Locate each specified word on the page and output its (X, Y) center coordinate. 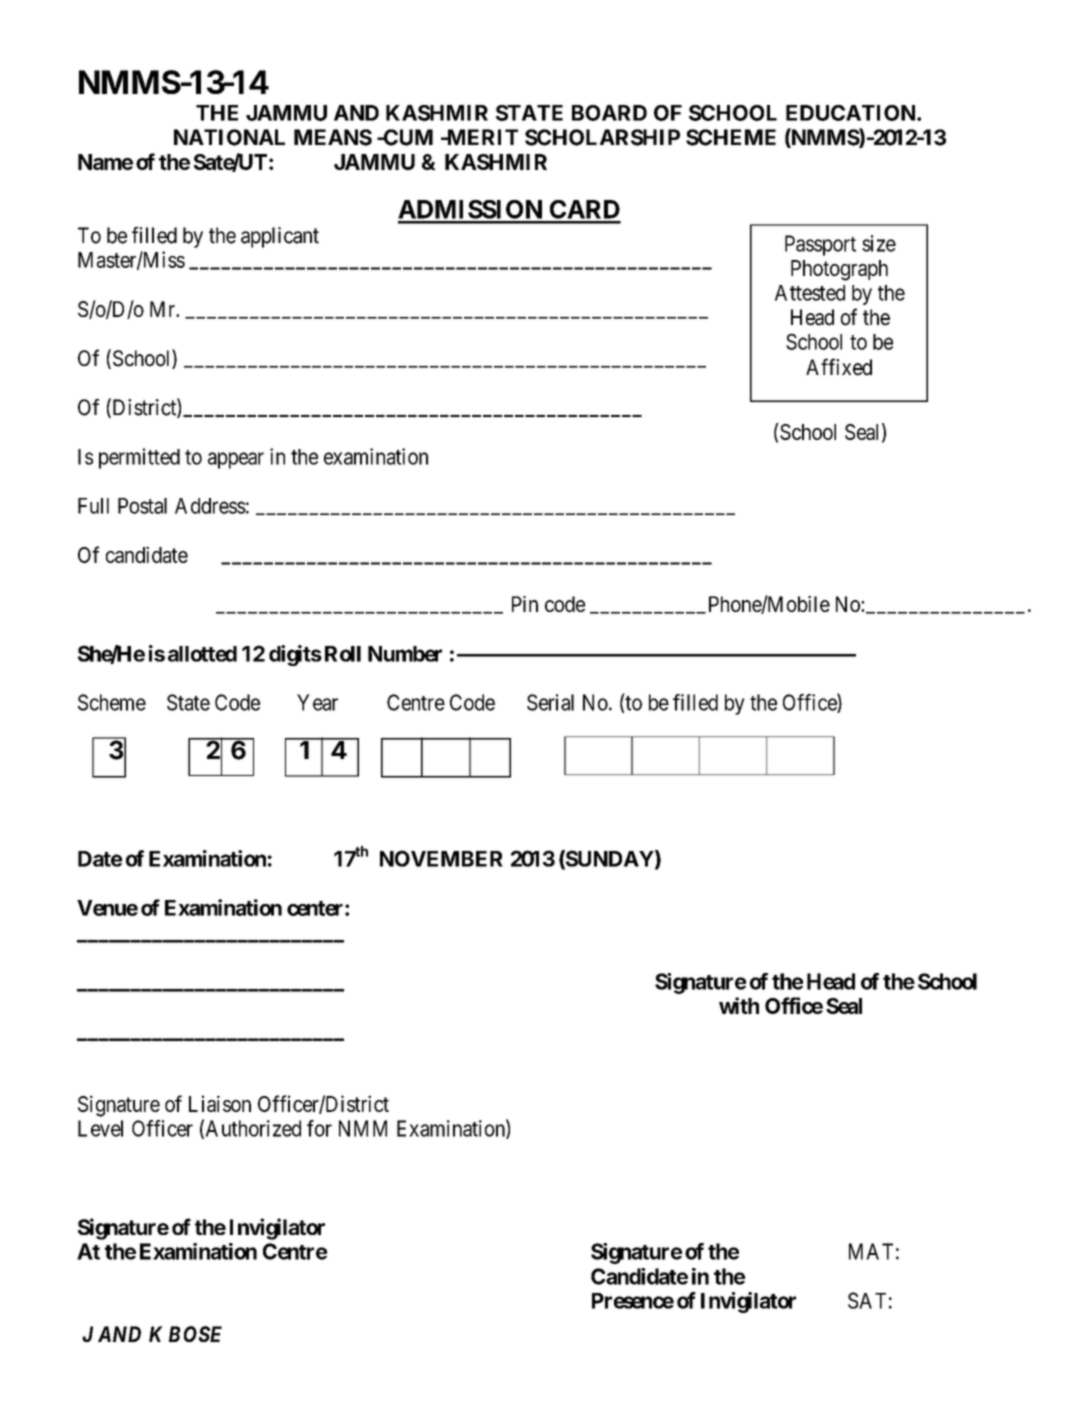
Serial (550, 702)
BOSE (195, 1334)
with (739, 1005)
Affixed (839, 367)
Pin (525, 604)
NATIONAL (229, 137)
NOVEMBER (441, 858)
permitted (139, 458)
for (319, 1128)
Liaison (220, 1103)
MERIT (481, 137)
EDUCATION (852, 113)
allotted (202, 654)
